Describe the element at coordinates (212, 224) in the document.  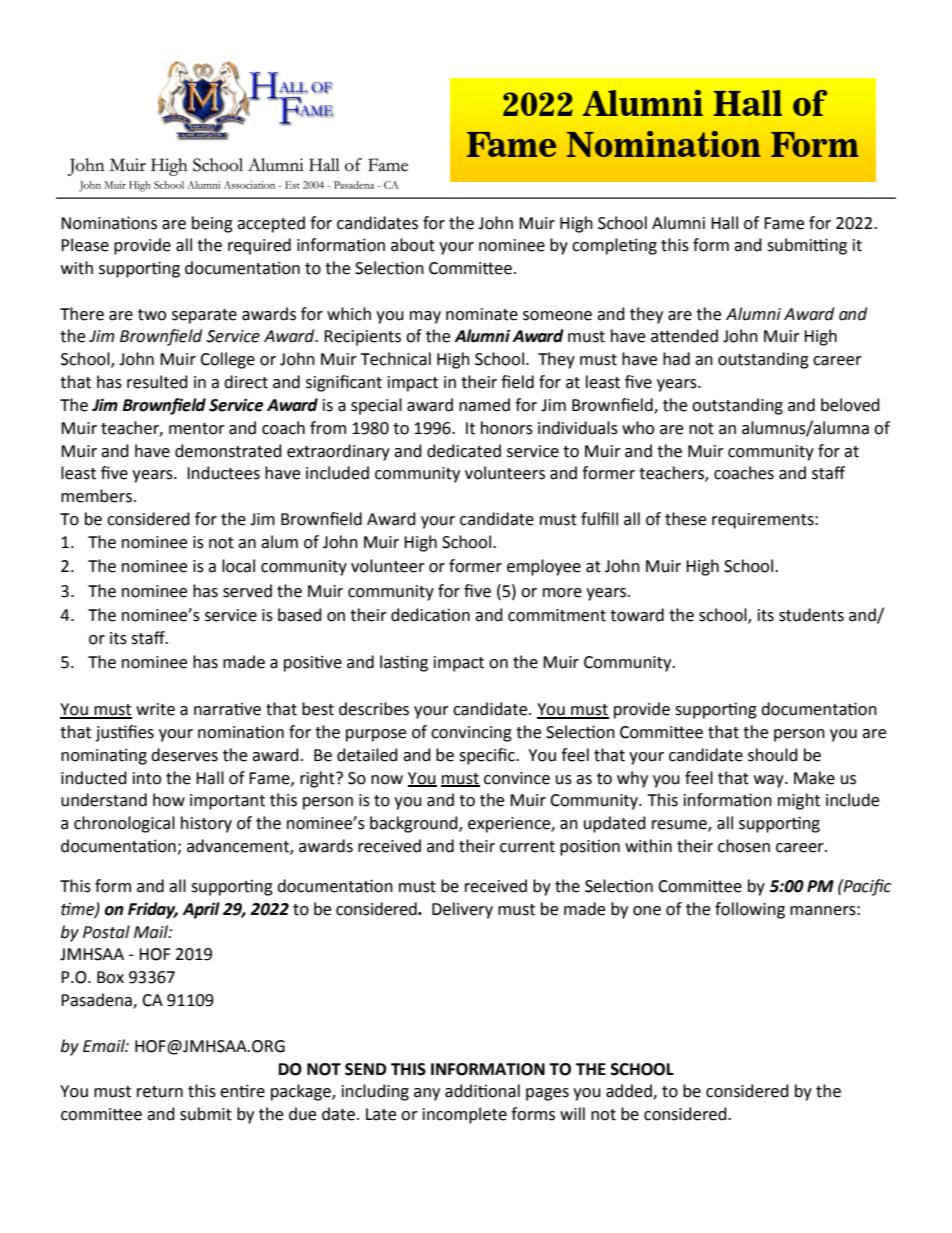
I see `being` at that location.
